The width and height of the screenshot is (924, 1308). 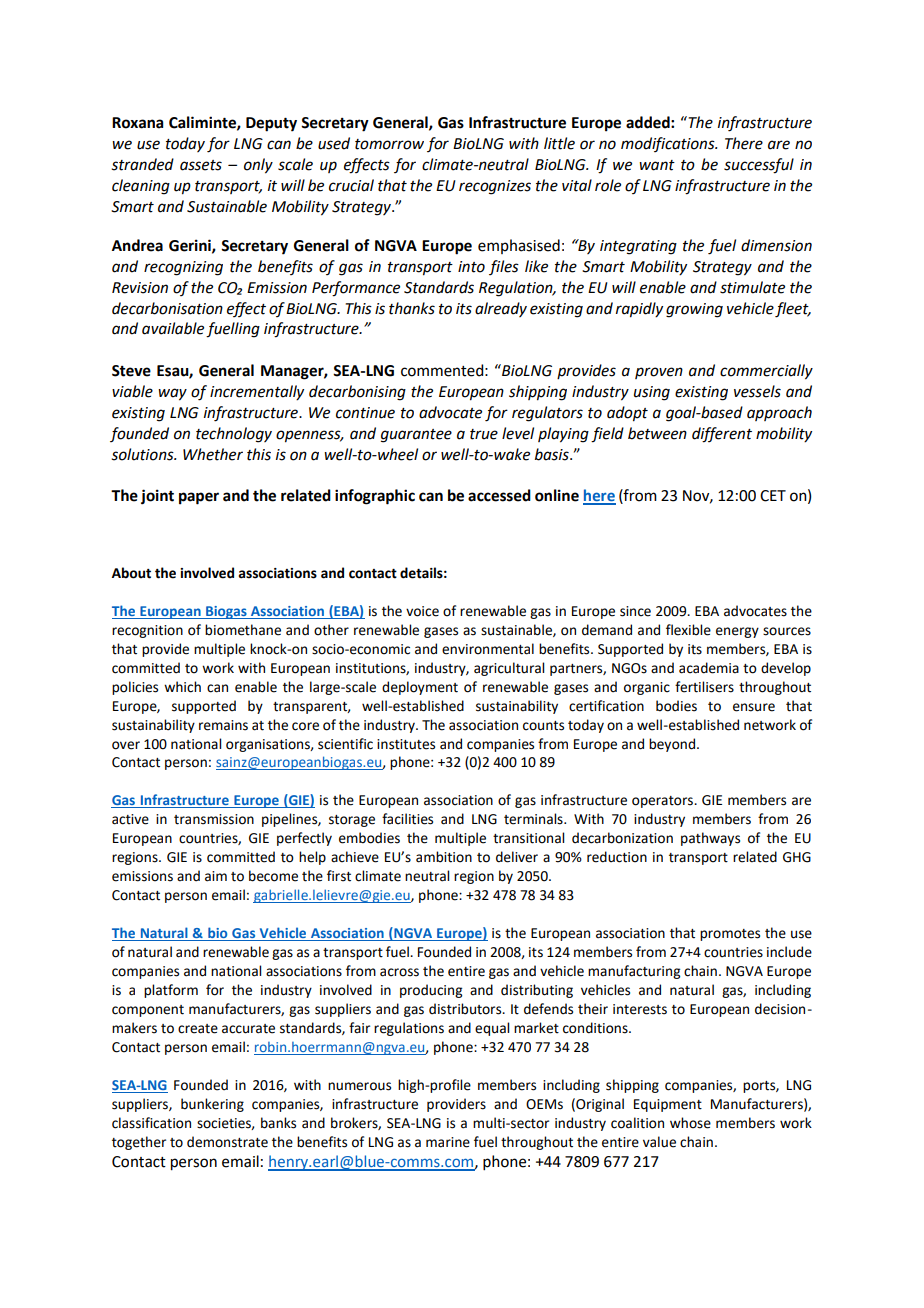 I want to click on operators, so click(x=663, y=802).
